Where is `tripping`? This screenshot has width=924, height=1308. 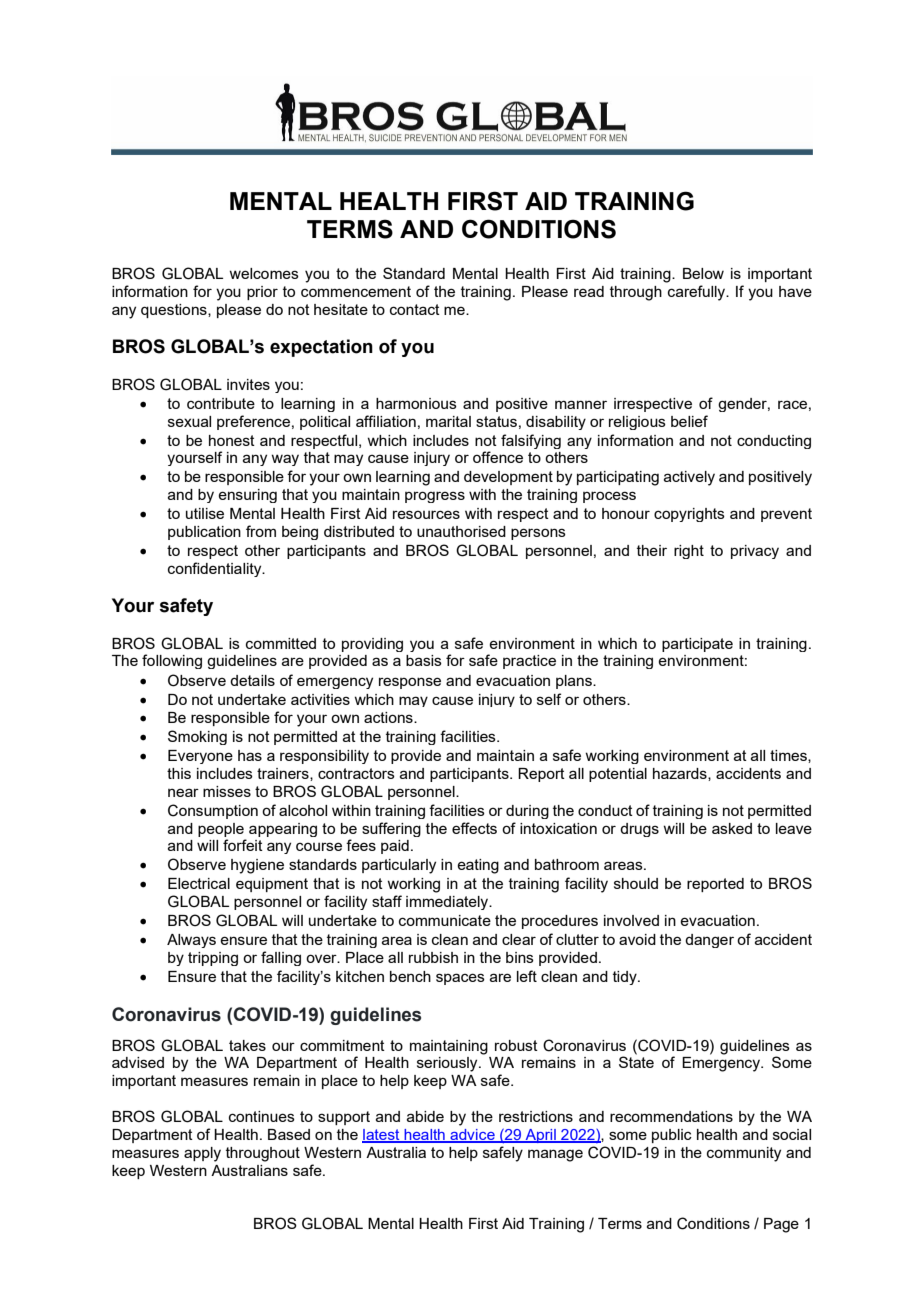
tripping is located at coordinates (213, 959).
